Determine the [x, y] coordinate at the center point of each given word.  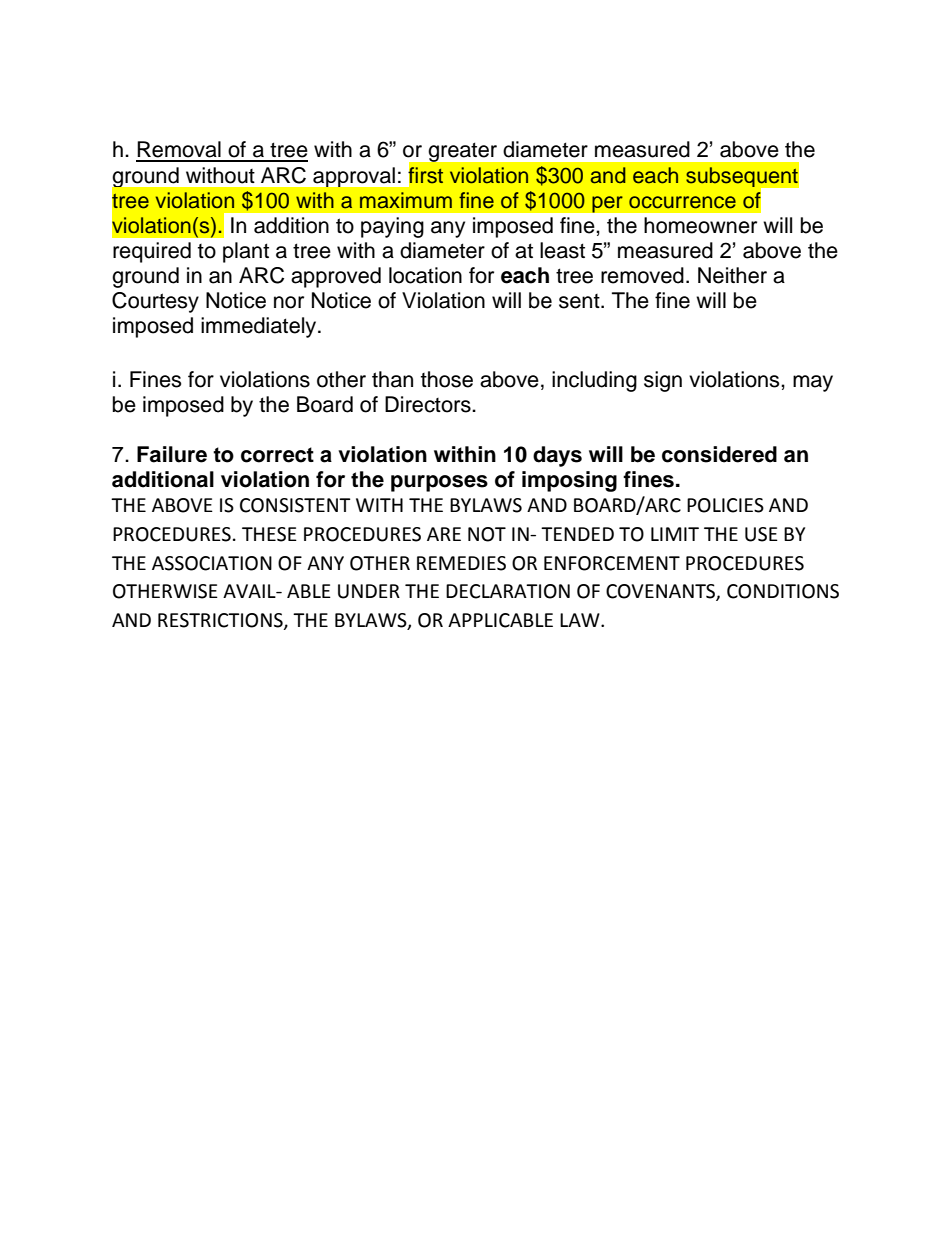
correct [277, 455]
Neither [732, 275]
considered [719, 454]
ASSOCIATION [212, 563]
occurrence [682, 202]
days [557, 456]
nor [289, 302]
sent [580, 301]
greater [463, 152]
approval [354, 177]
